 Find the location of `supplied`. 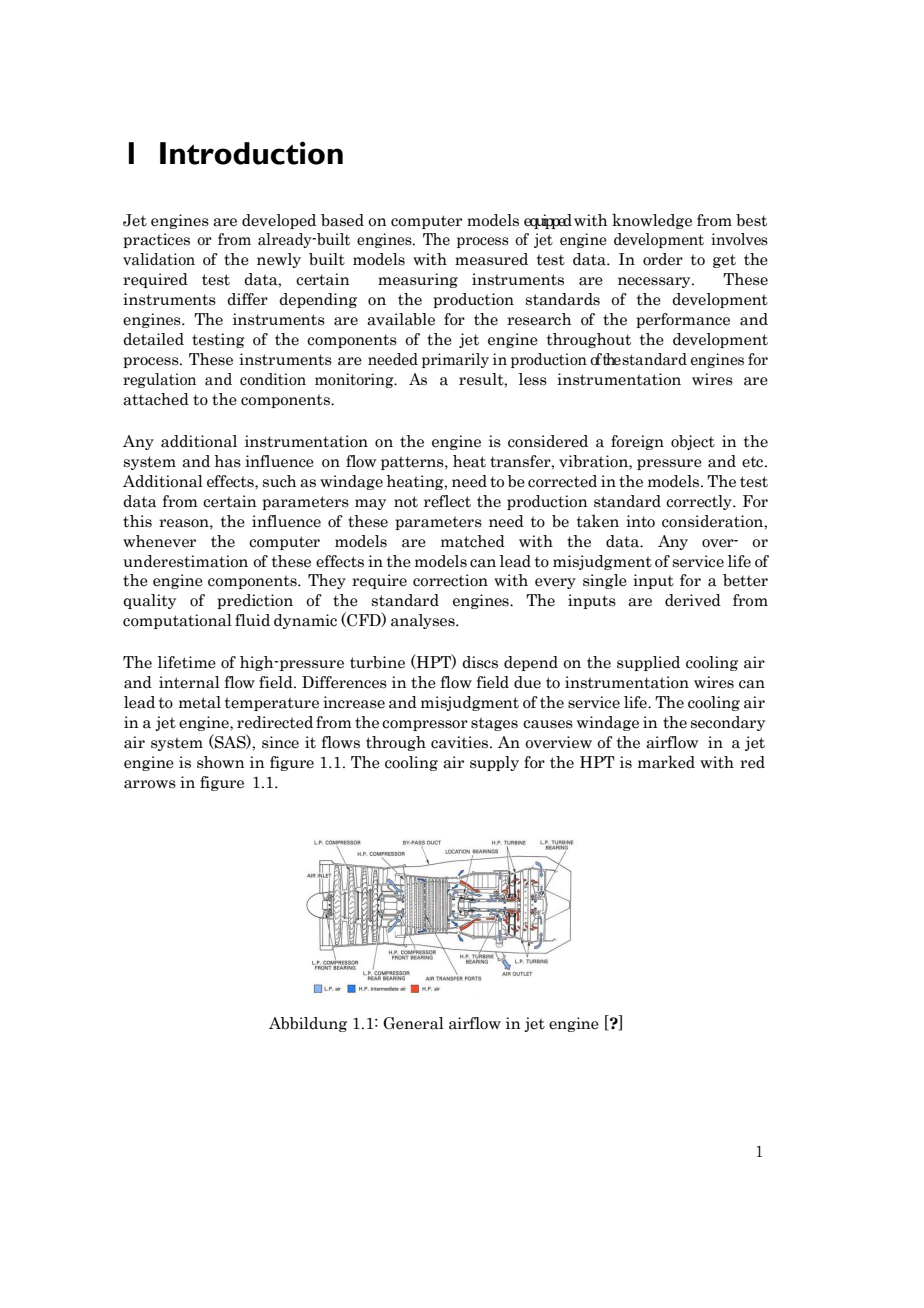

supplied is located at coordinates (648, 663).
